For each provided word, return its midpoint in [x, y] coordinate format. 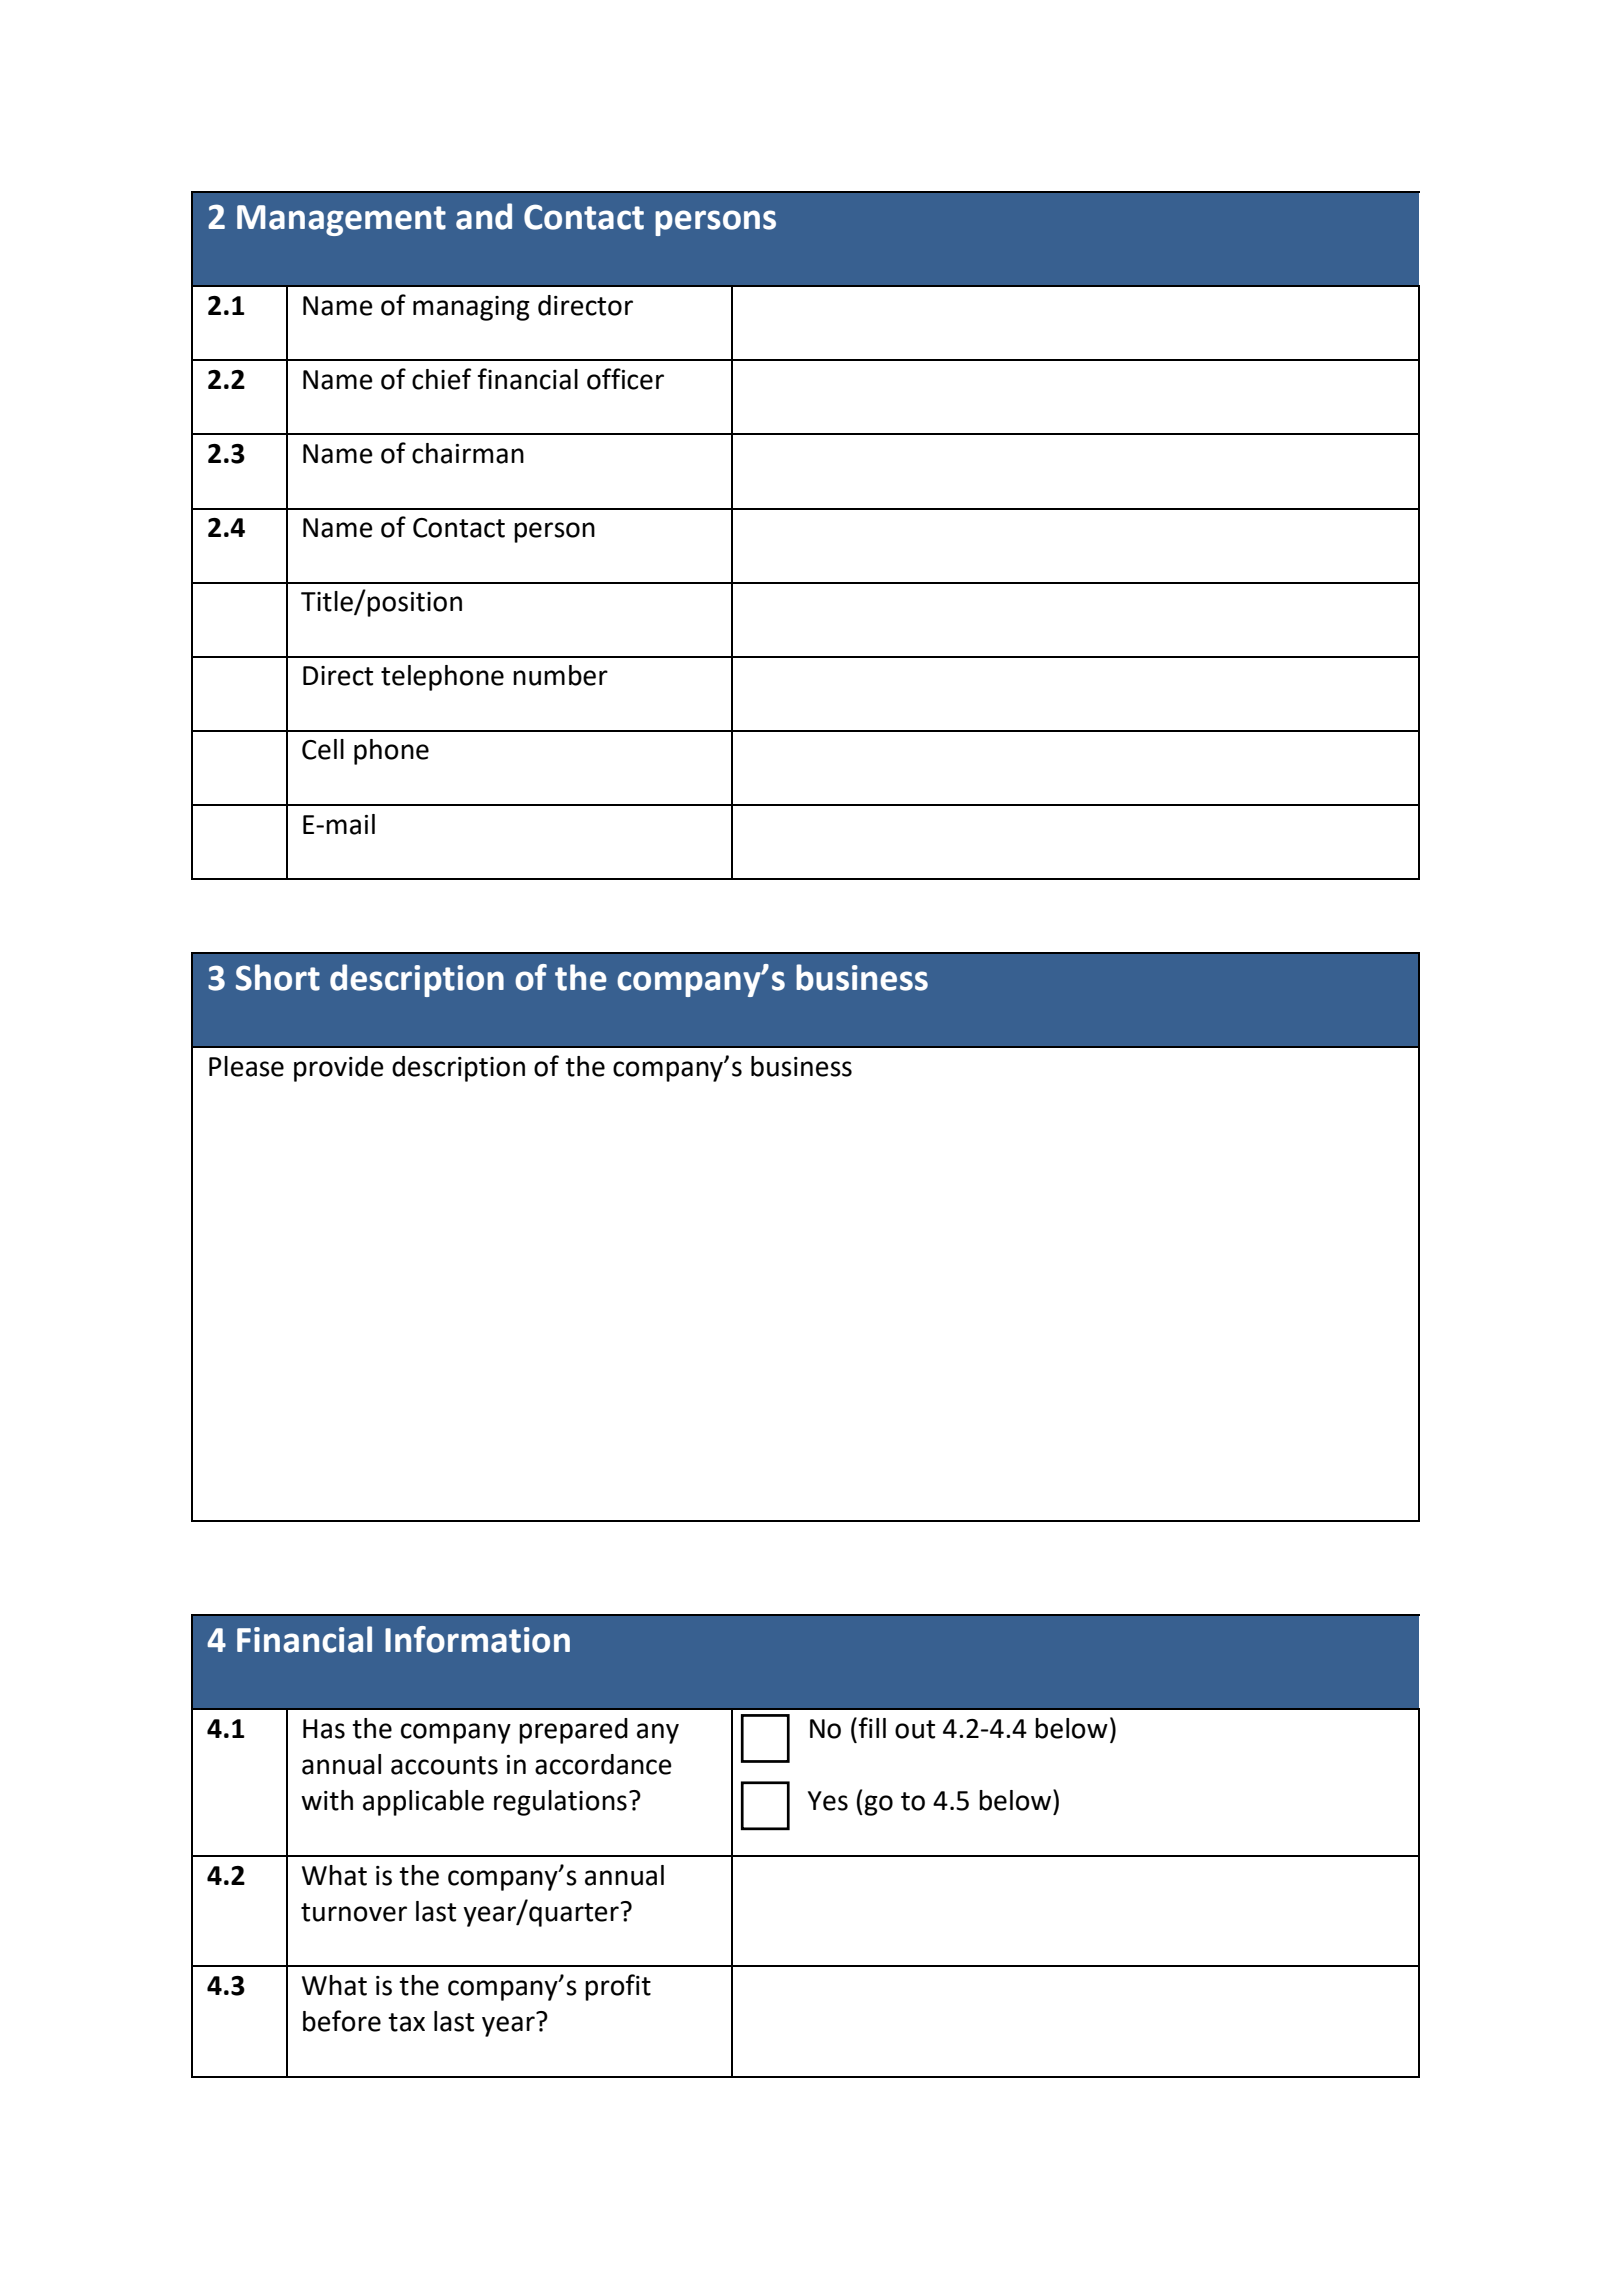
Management [341, 220]
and [484, 216]
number [560, 675]
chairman [468, 453]
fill [872, 1727]
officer [625, 379]
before [342, 2021]
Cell [323, 749]
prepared [573, 1731]
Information [477, 1639]
